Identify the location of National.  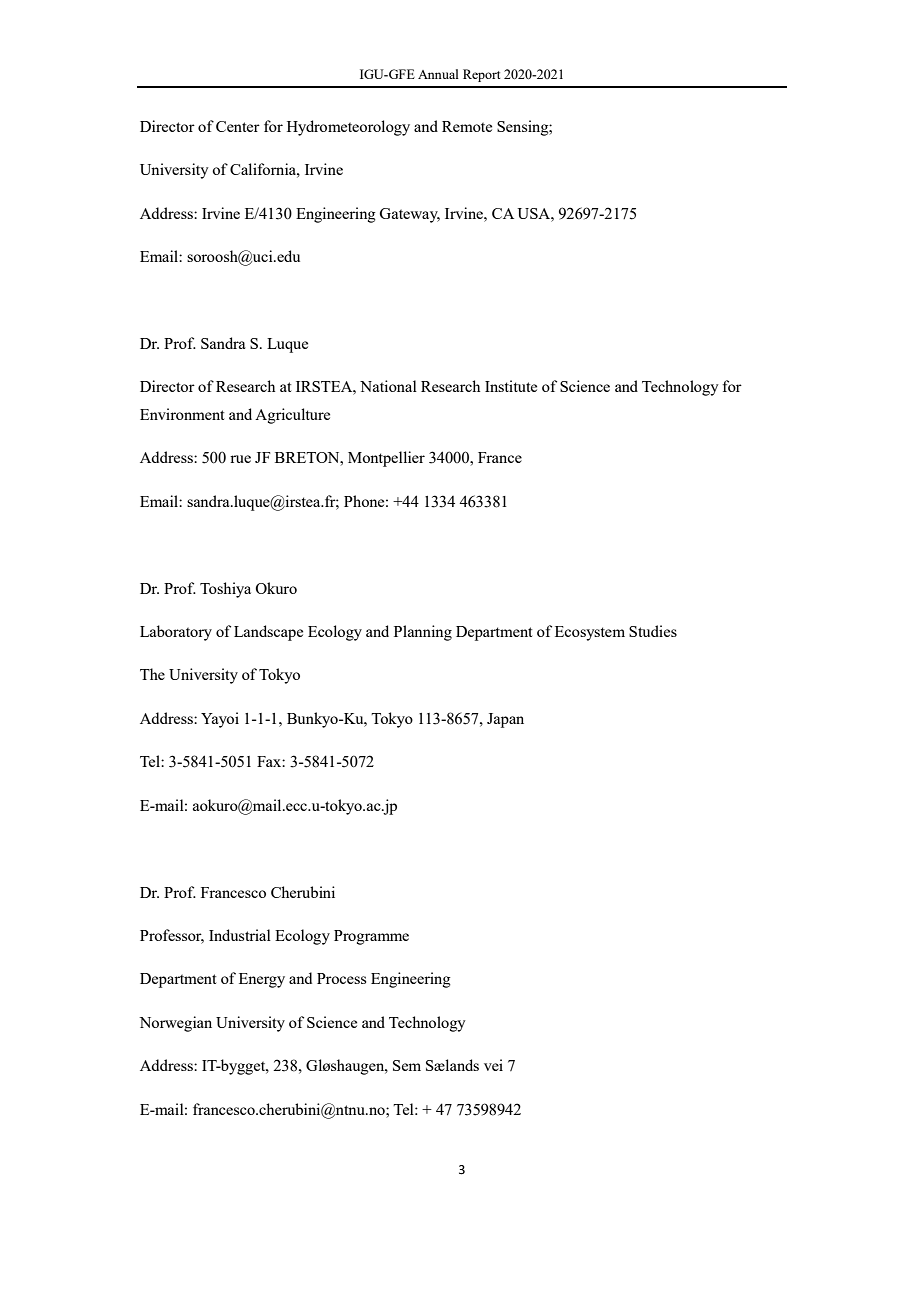
(388, 386).
